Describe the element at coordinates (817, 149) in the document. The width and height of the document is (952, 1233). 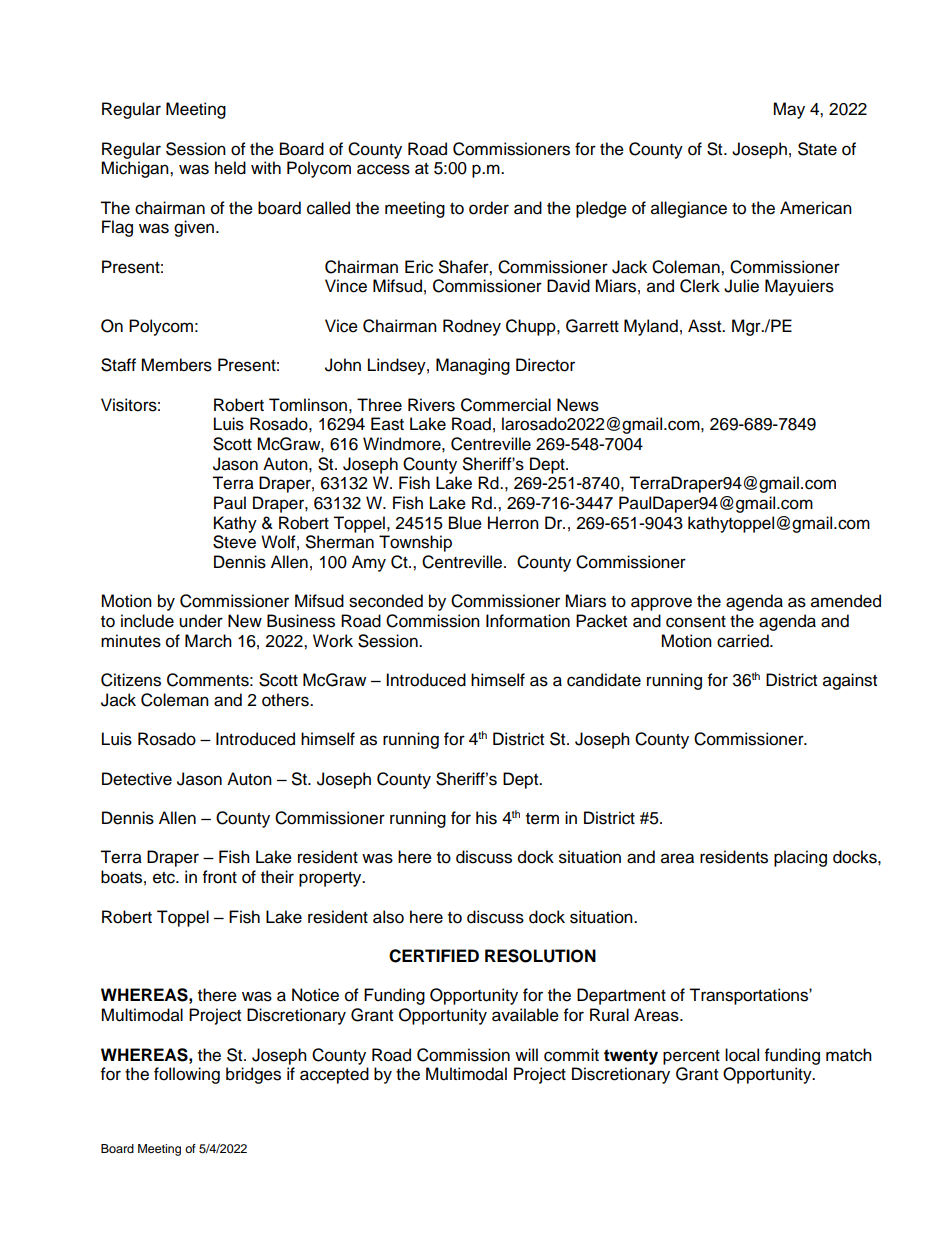
I see `State` at that location.
